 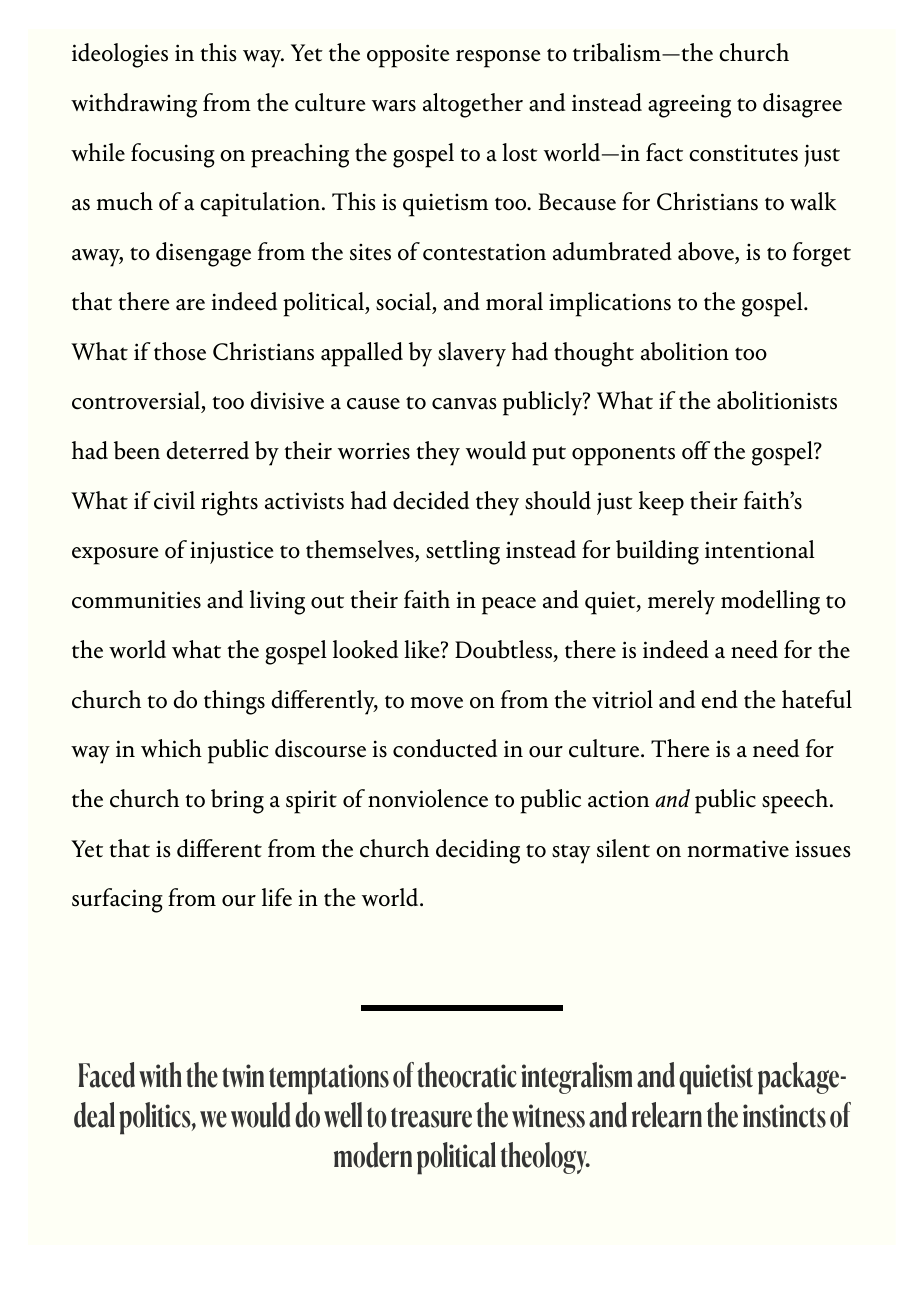 What do you see at coordinates (120, 55) in the page?
I see `ideologies` at bounding box center [120, 55].
